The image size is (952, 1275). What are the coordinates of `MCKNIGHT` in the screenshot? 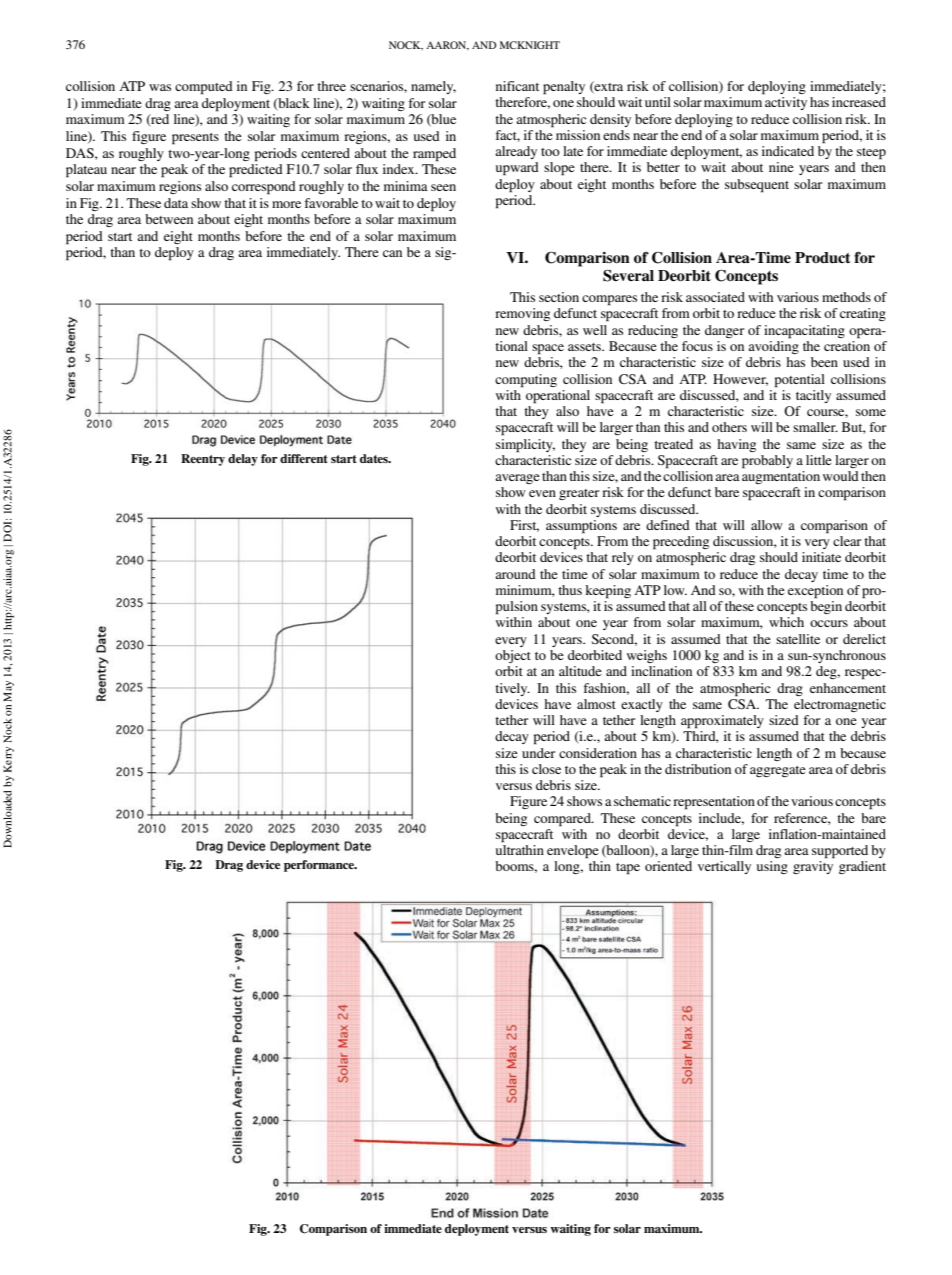 It's located at (530, 45).
